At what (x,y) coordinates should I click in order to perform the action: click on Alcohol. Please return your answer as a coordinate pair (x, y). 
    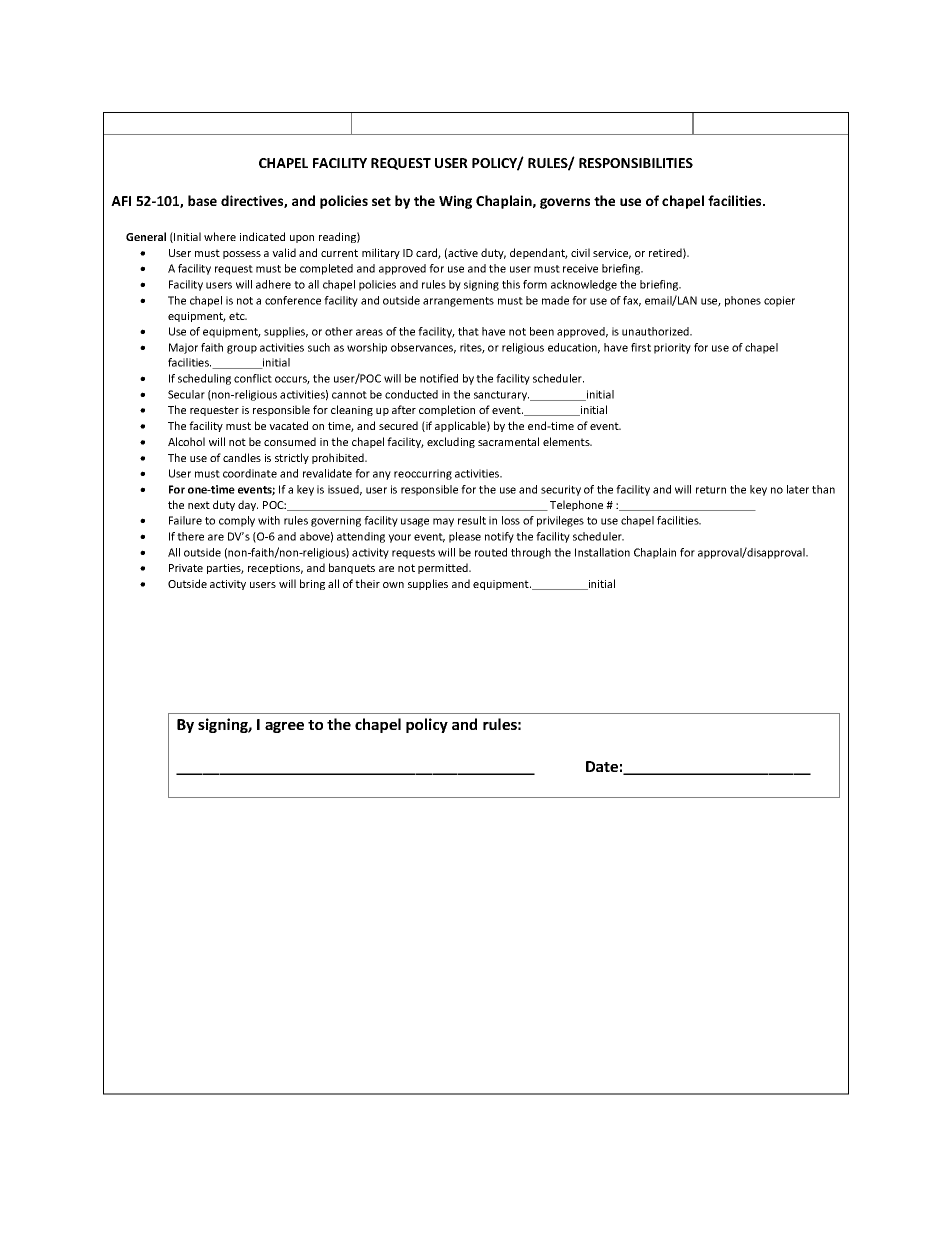
    Looking at the image, I should click on (186, 441).
